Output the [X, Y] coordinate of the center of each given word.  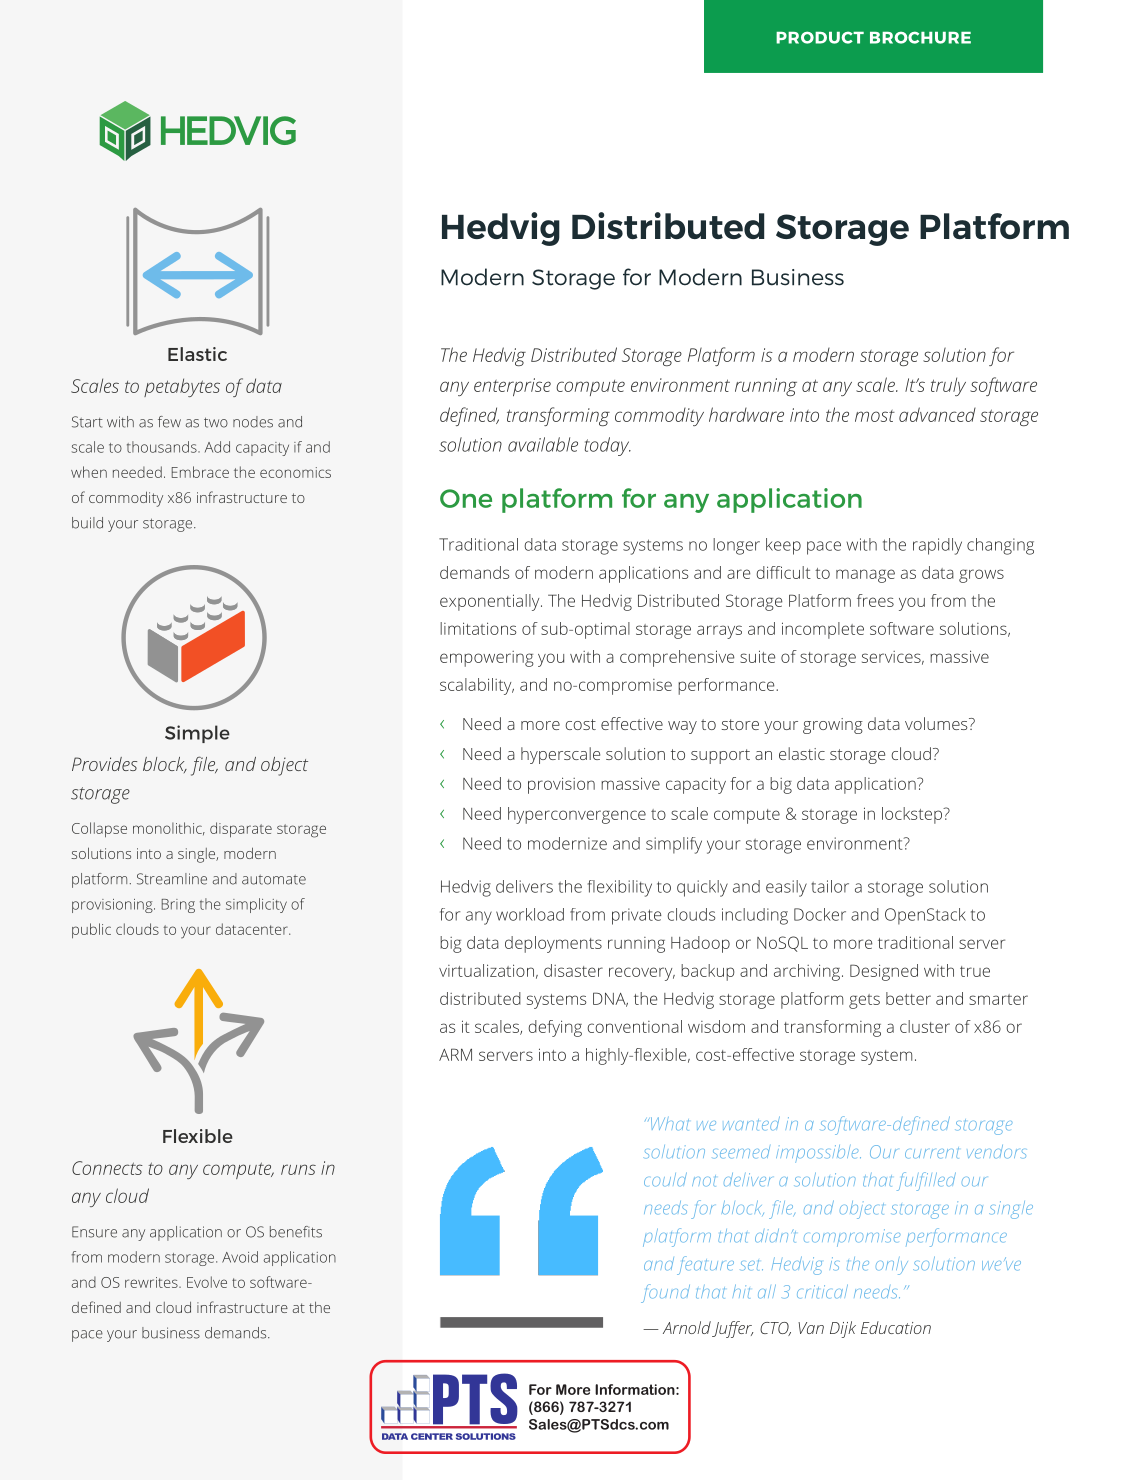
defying [555, 1028]
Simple [197, 734]
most [875, 416]
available [543, 444]
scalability [477, 686]
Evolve [207, 1282]
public [91, 930]
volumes [937, 723]
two [216, 422]
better [908, 998]
